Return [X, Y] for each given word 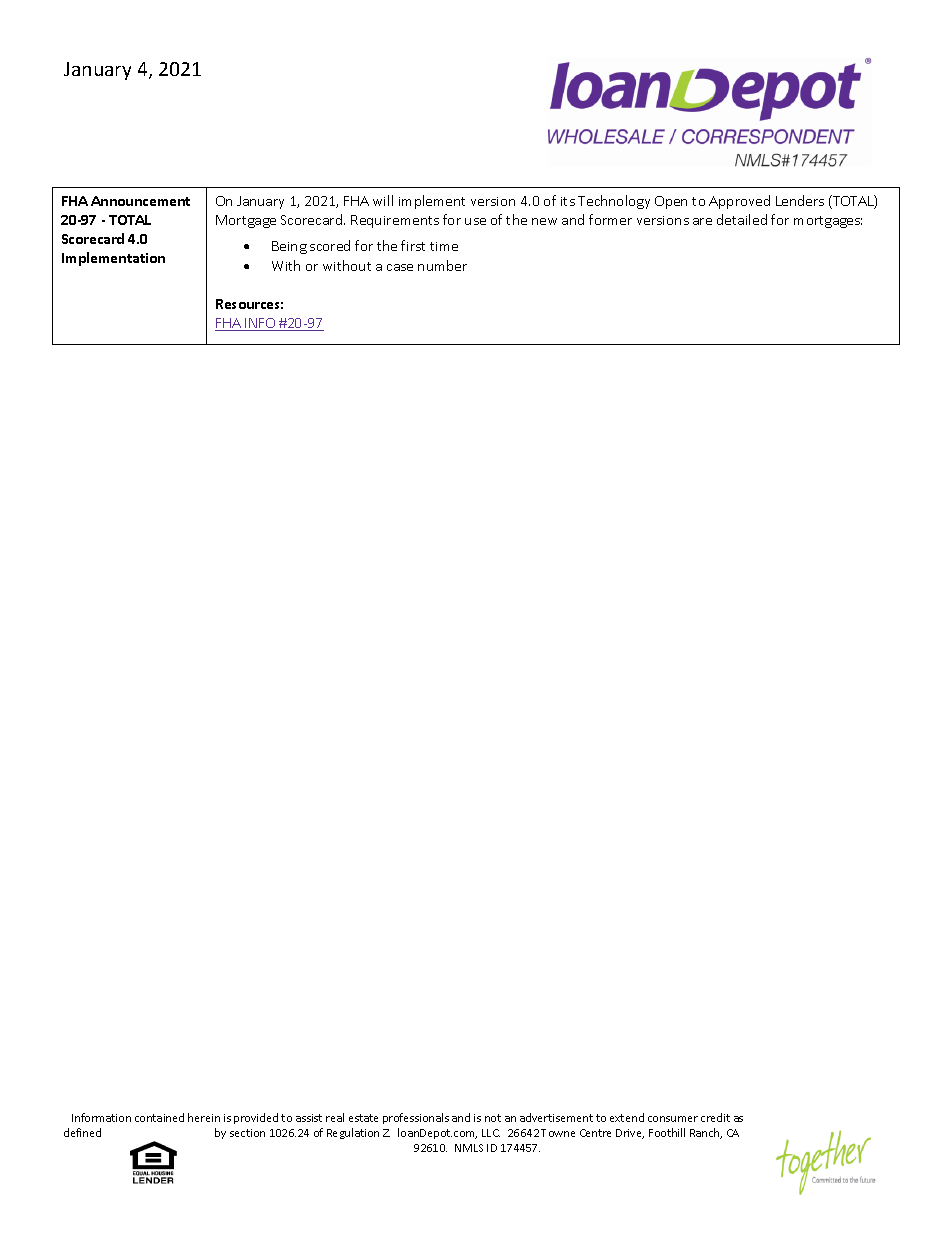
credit [715, 1117]
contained [159, 1117]
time [444, 246]
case [400, 267]
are [702, 221]
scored [330, 245]
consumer [673, 1119]
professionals [416, 1118]
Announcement [140, 201]
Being [289, 247]
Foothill [667, 1132]
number [442, 265]
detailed [742, 219]
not [493, 1118]
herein [204, 1117]
